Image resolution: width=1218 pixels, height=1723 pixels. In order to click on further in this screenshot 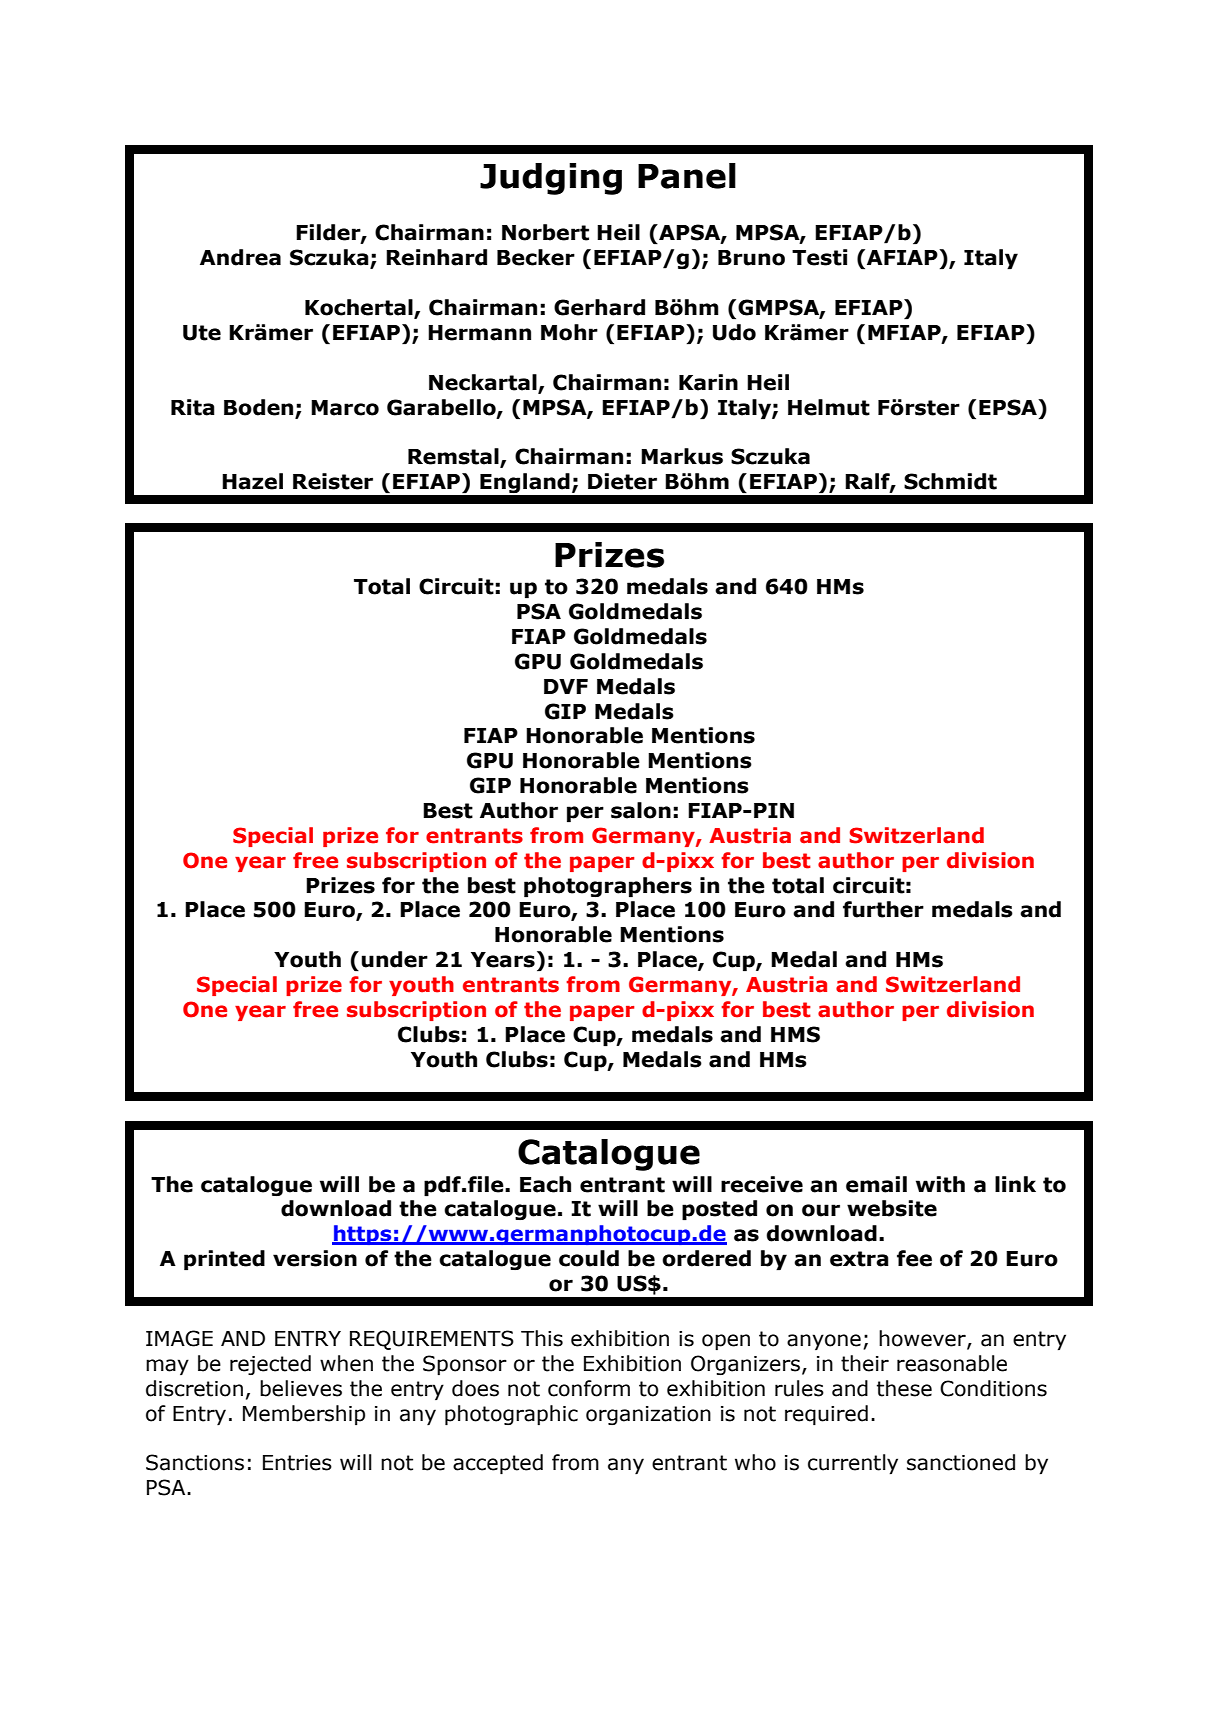, I will do `click(883, 909)`.
